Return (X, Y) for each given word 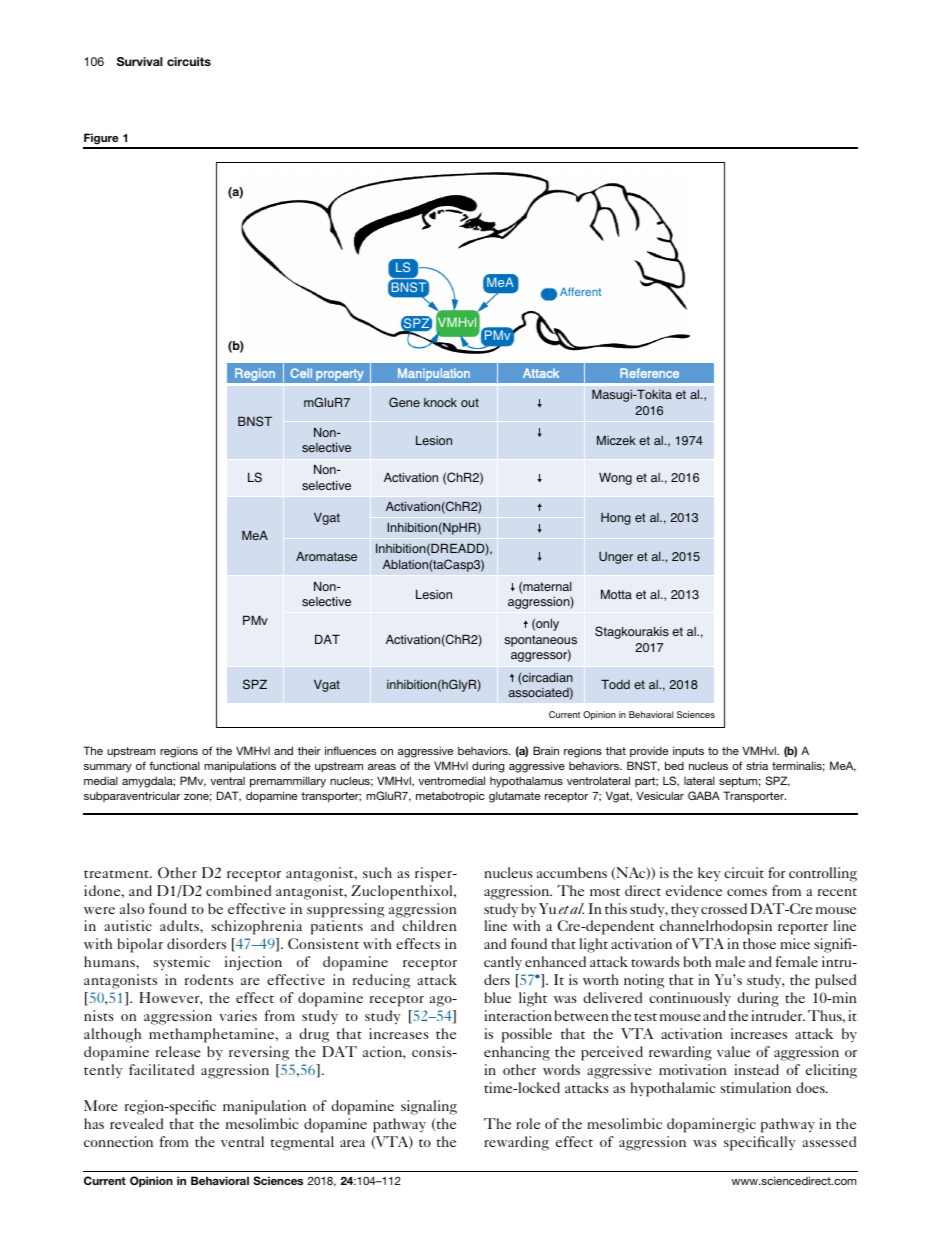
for (776, 872)
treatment (118, 874)
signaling (429, 1107)
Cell (301, 373)
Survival (140, 61)
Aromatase (326, 557)
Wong (615, 478)
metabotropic (450, 797)
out (470, 402)
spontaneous (540, 642)
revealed (136, 1123)
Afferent (580, 291)
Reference (649, 373)
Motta (616, 594)
